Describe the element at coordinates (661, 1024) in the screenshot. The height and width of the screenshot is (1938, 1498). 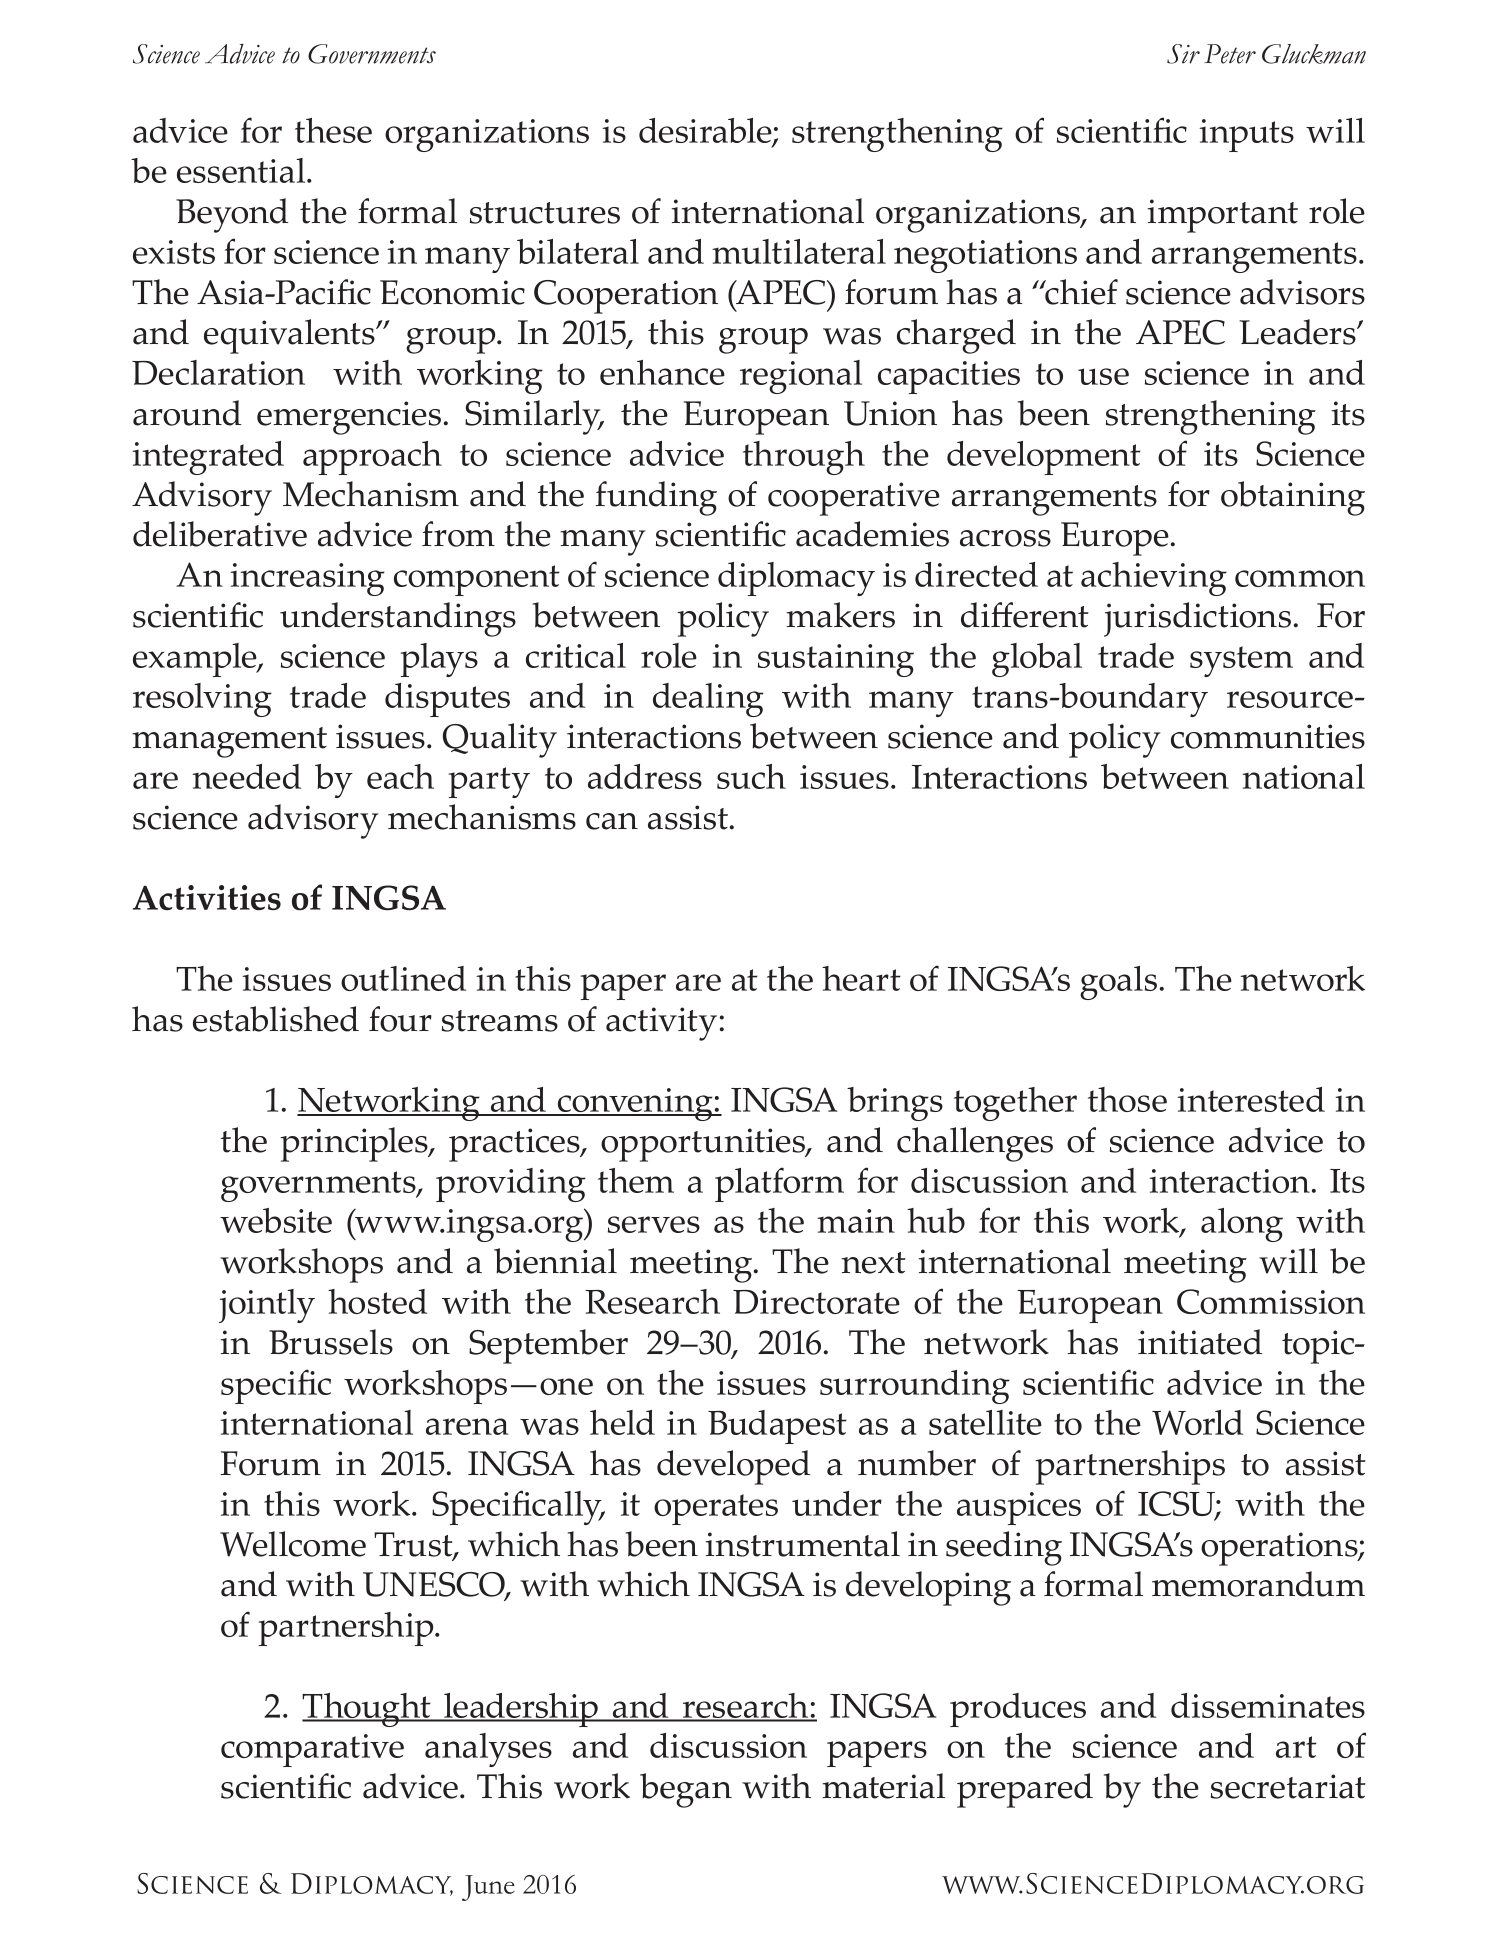
I see `activity` at that location.
